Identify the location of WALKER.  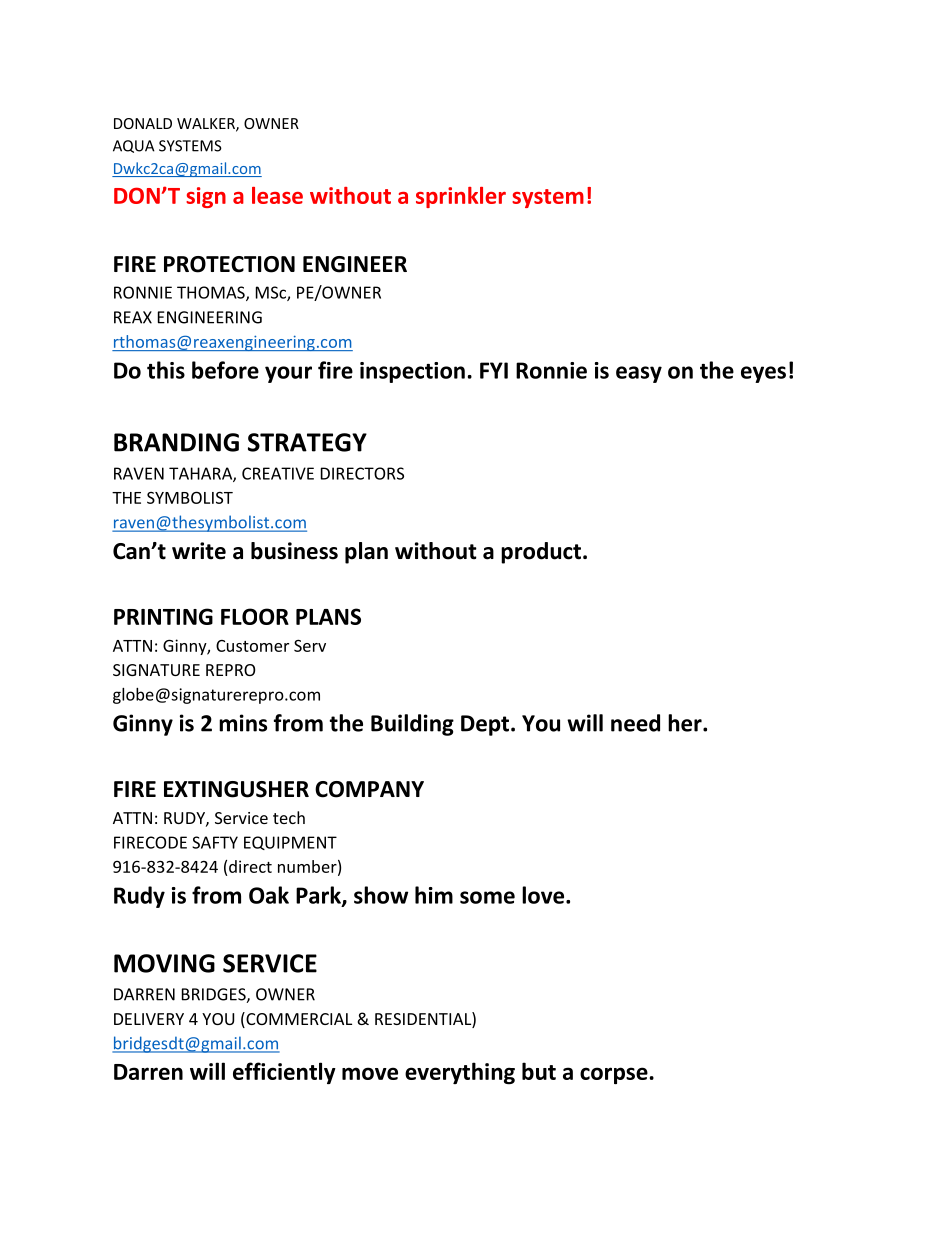
(207, 124).
